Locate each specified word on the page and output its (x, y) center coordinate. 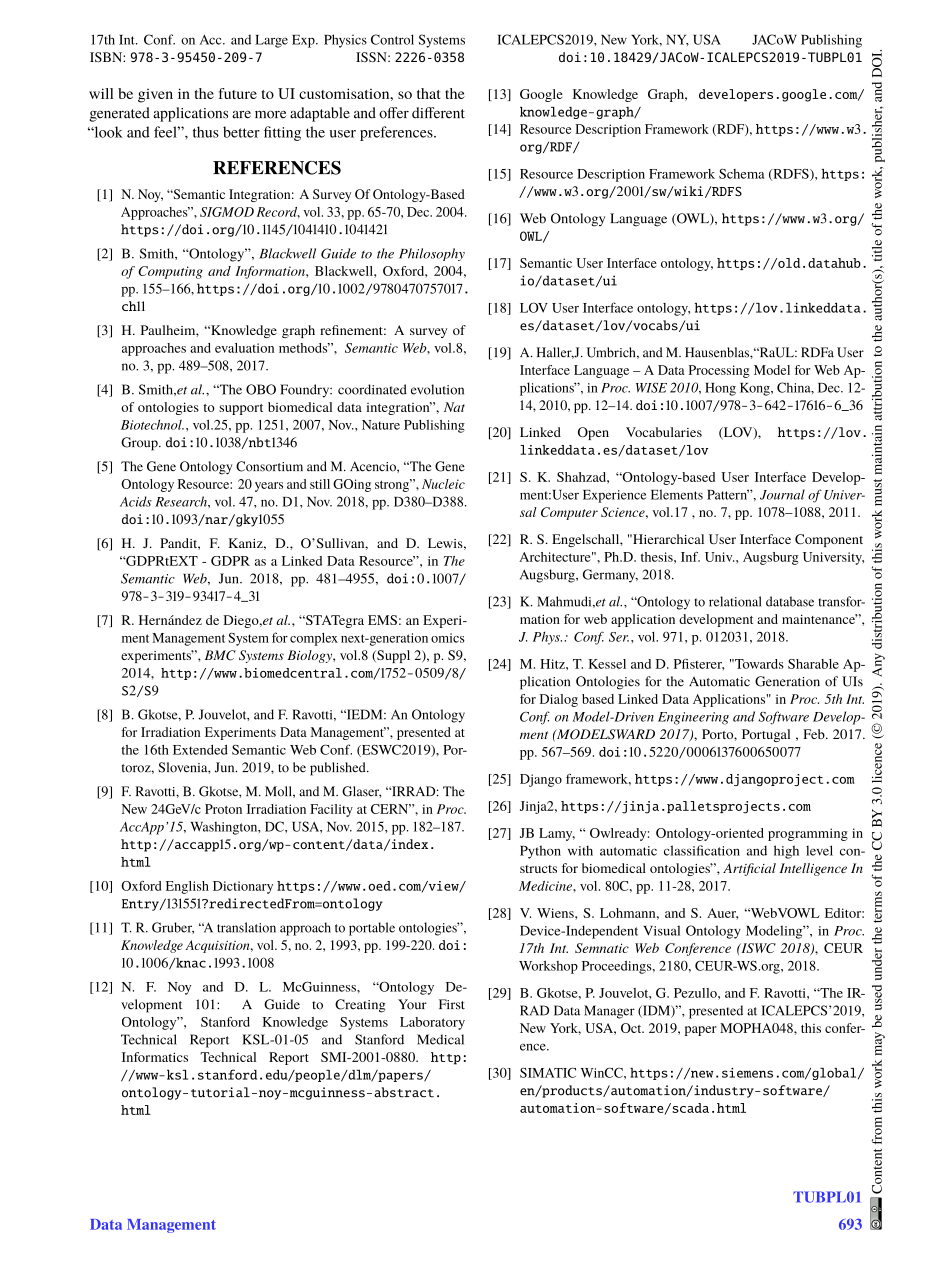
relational (735, 601)
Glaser (361, 792)
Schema (741, 173)
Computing (170, 272)
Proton (223, 809)
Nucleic (443, 484)
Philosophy (432, 254)
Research (182, 501)
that (429, 93)
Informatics (155, 1057)
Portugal (766, 735)
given (155, 96)
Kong (756, 389)
